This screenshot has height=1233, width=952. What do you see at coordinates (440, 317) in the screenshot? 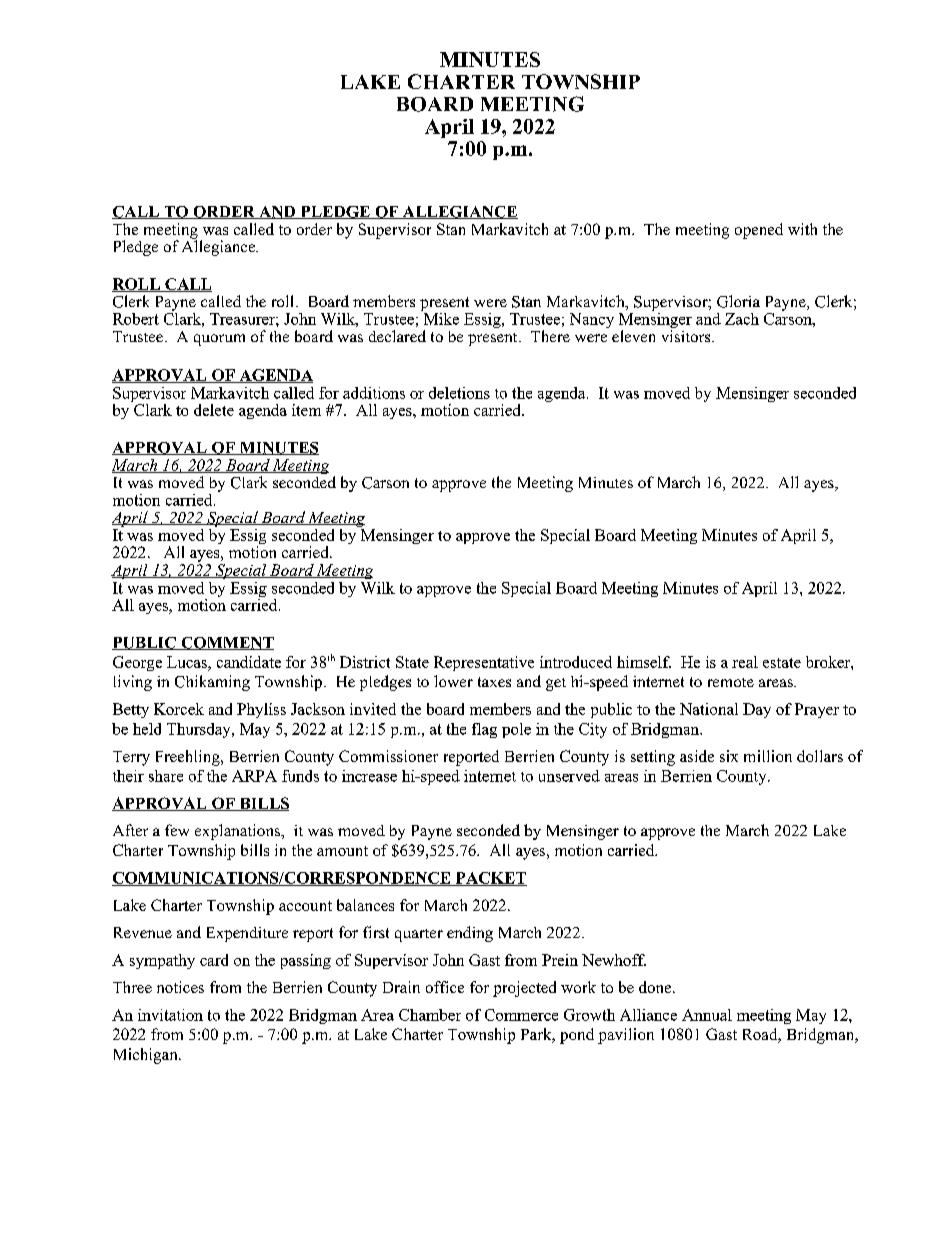
I see `Mike` at bounding box center [440, 317].
